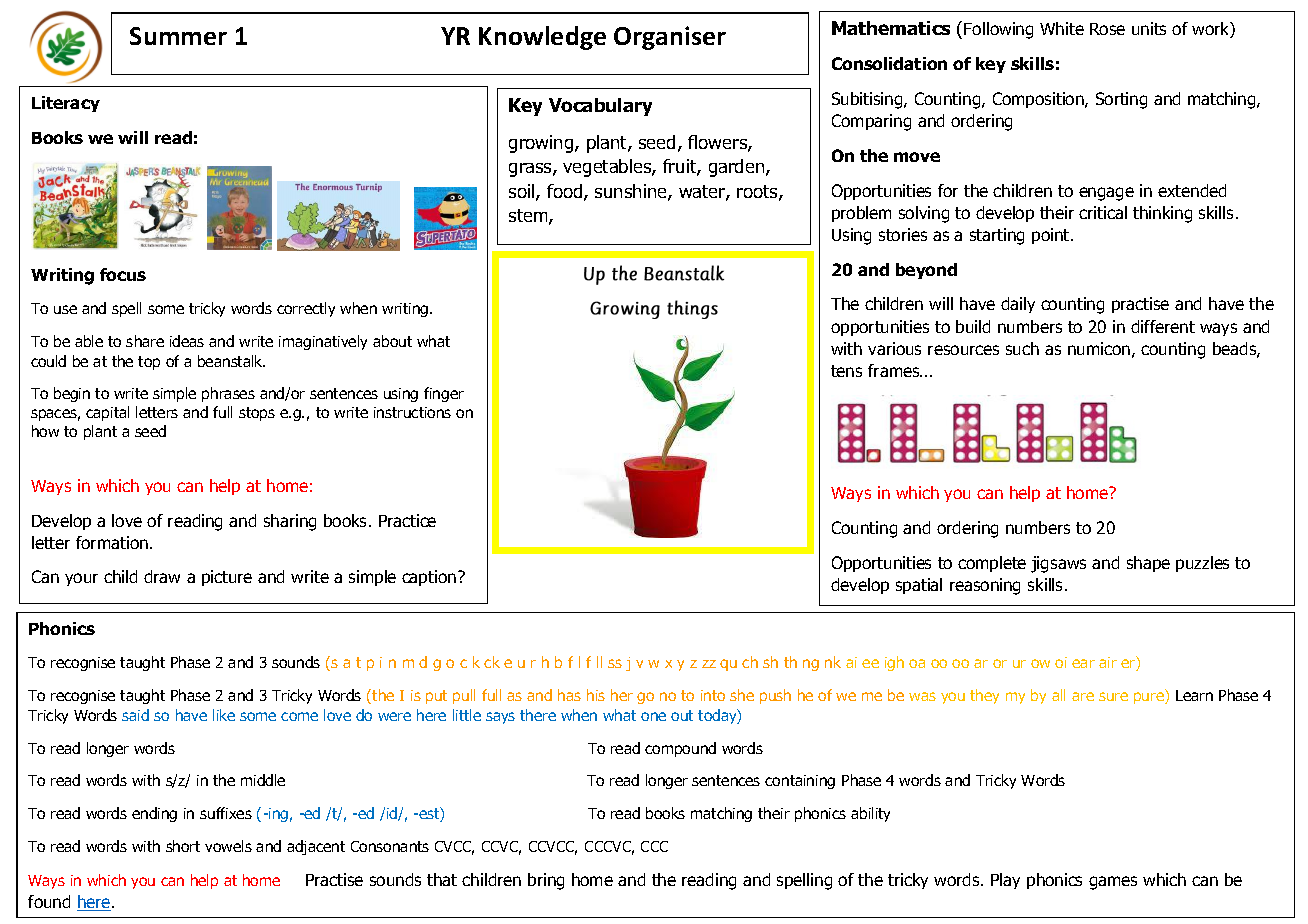 The height and width of the screenshot is (924, 1308). What do you see at coordinates (992, 564) in the screenshot?
I see `complete` at bounding box center [992, 564].
